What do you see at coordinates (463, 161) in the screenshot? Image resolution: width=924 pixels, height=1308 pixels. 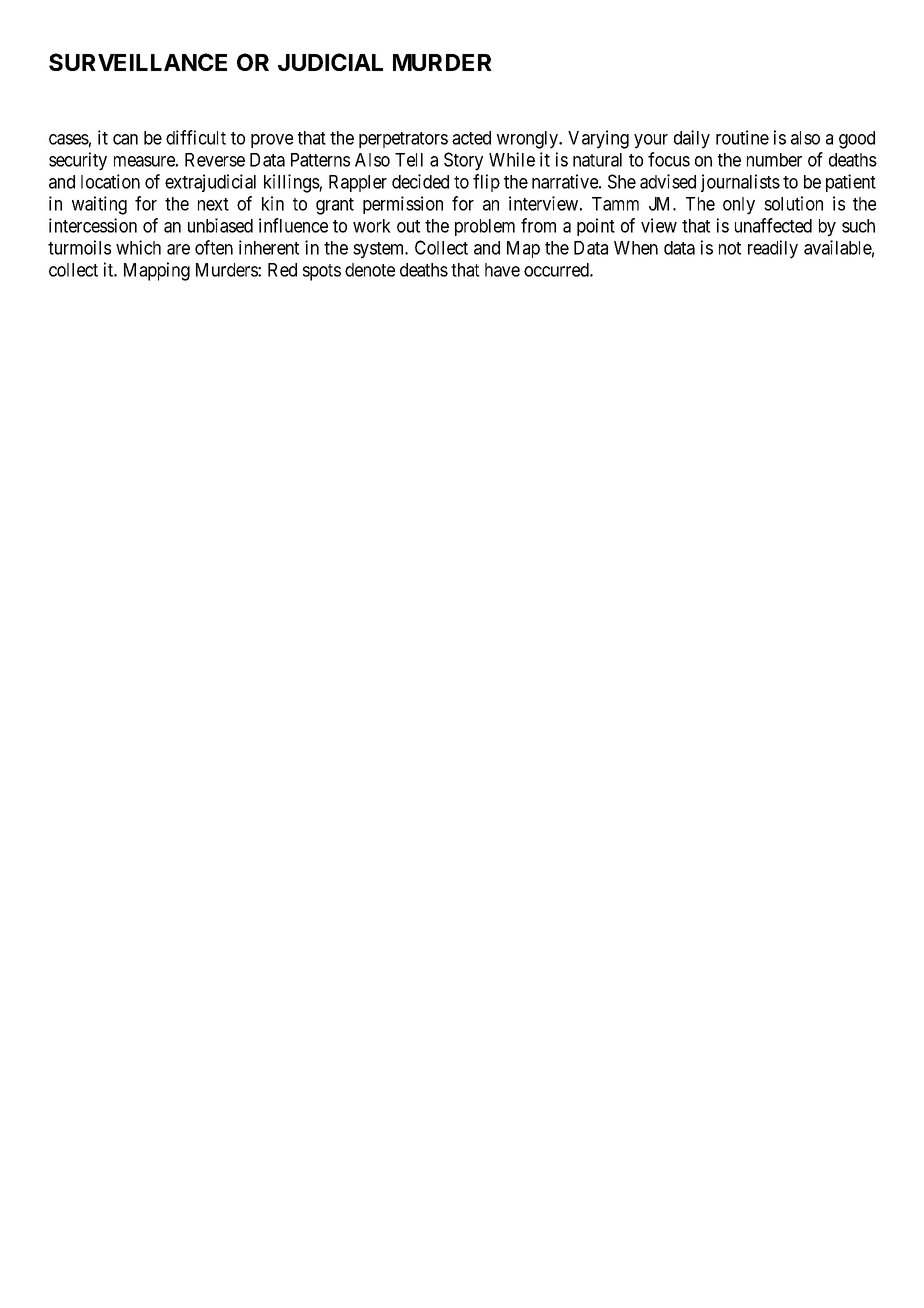 I see `Story` at bounding box center [463, 161].
